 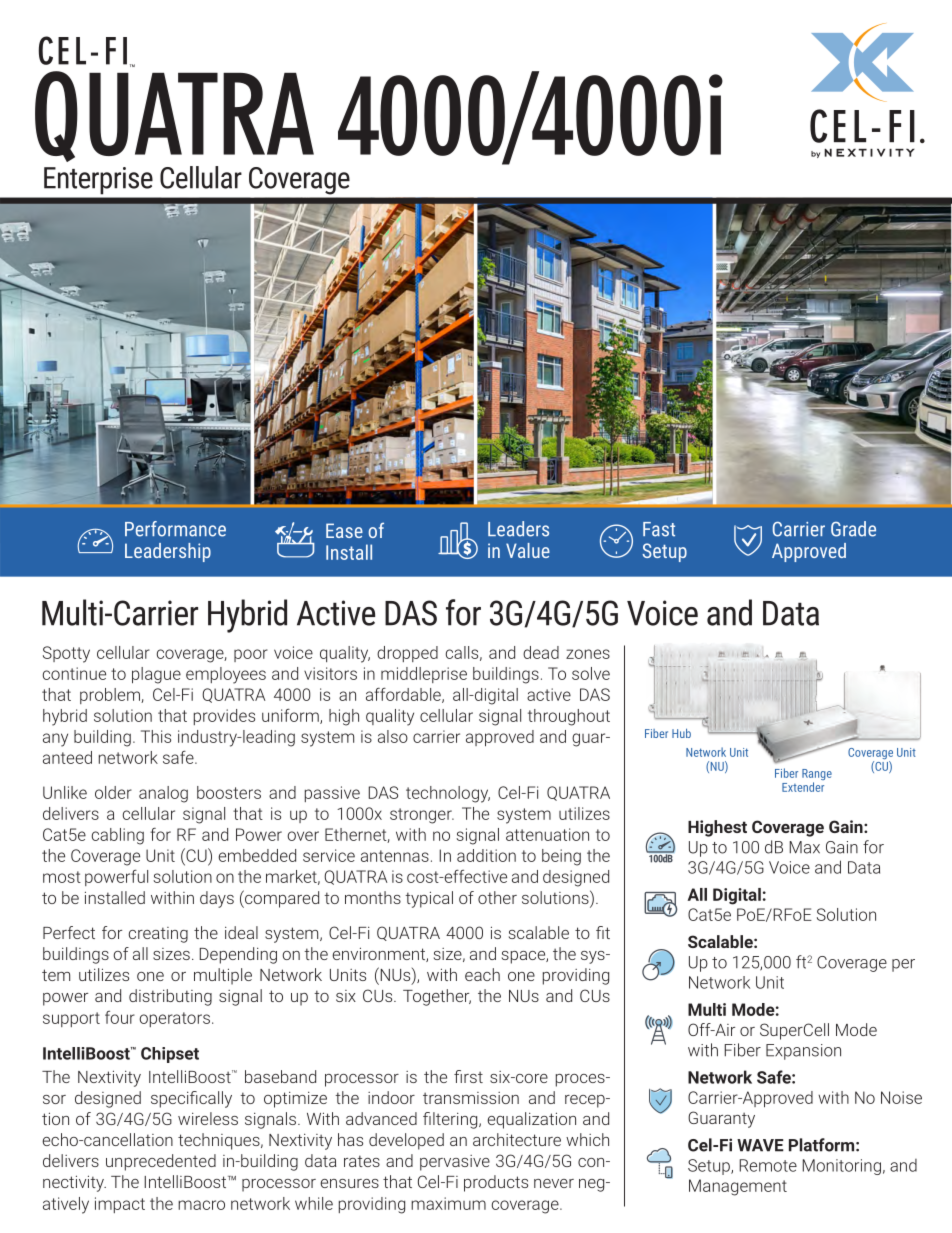 I want to click on Remote, so click(x=768, y=1165).
